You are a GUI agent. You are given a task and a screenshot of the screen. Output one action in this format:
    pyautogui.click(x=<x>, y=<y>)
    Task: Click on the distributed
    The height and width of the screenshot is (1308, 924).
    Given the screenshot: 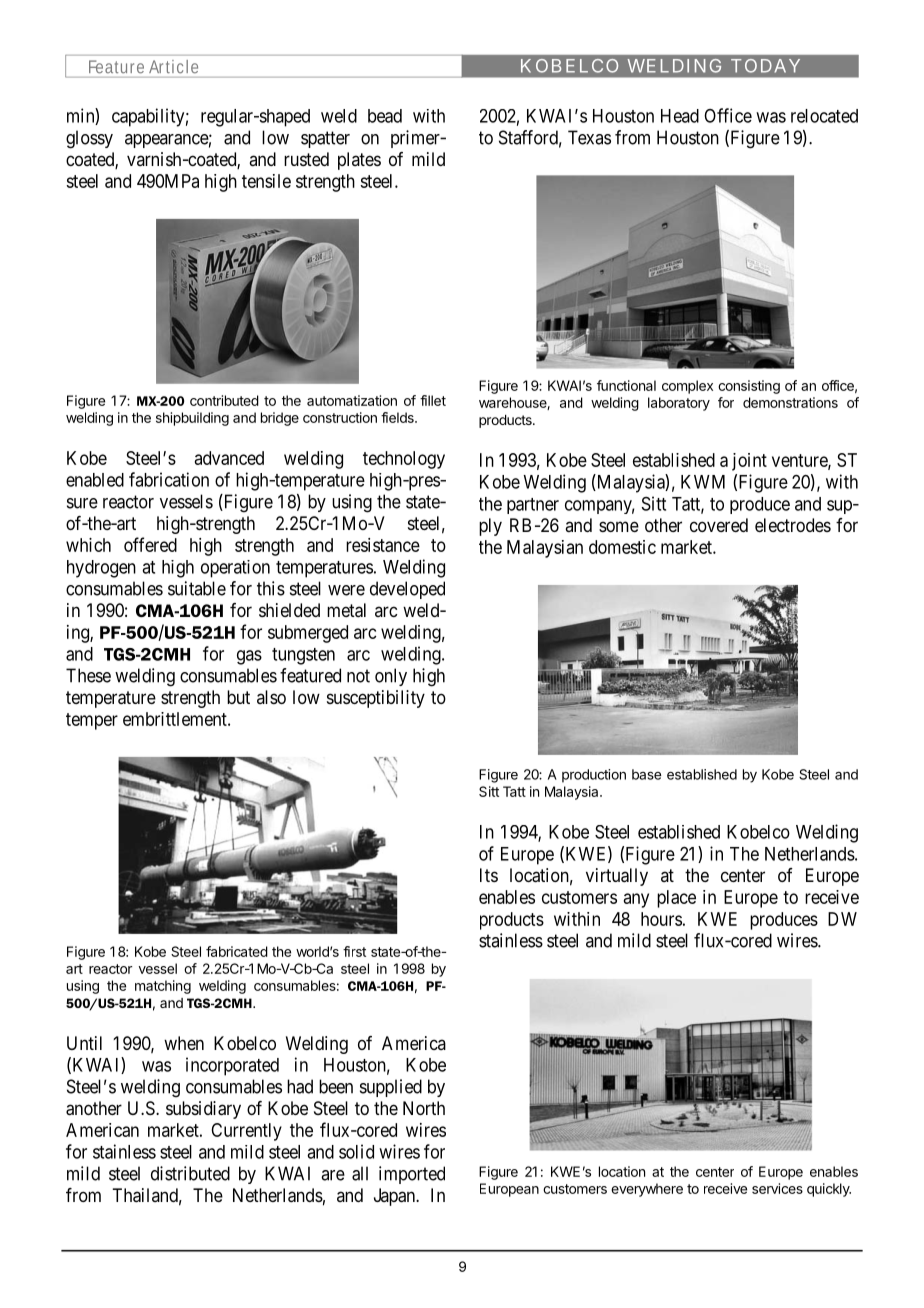 What is the action you would take?
    pyautogui.click(x=190, y=1173)
